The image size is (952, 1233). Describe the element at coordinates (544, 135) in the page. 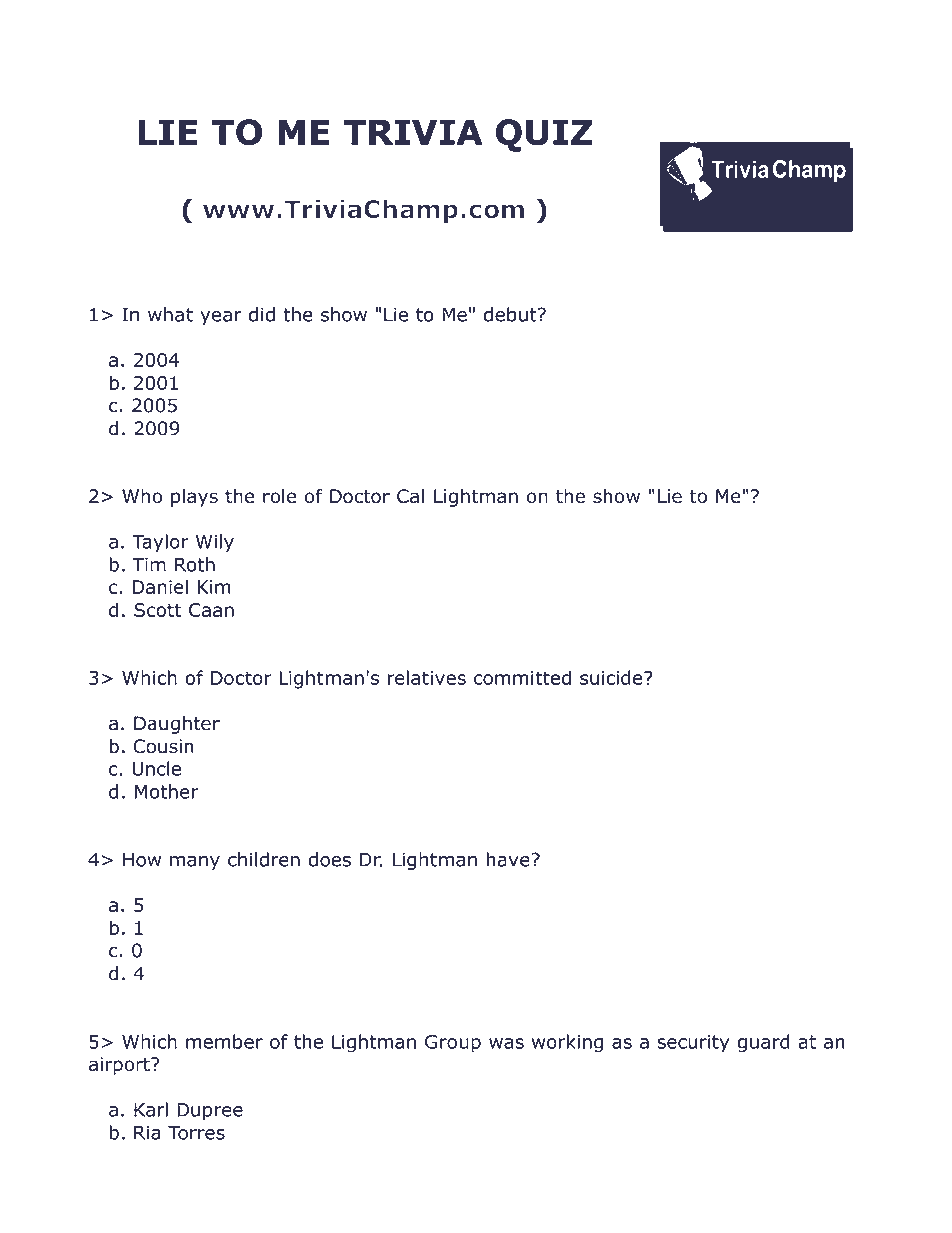

I see `QUIZ` at that location.
